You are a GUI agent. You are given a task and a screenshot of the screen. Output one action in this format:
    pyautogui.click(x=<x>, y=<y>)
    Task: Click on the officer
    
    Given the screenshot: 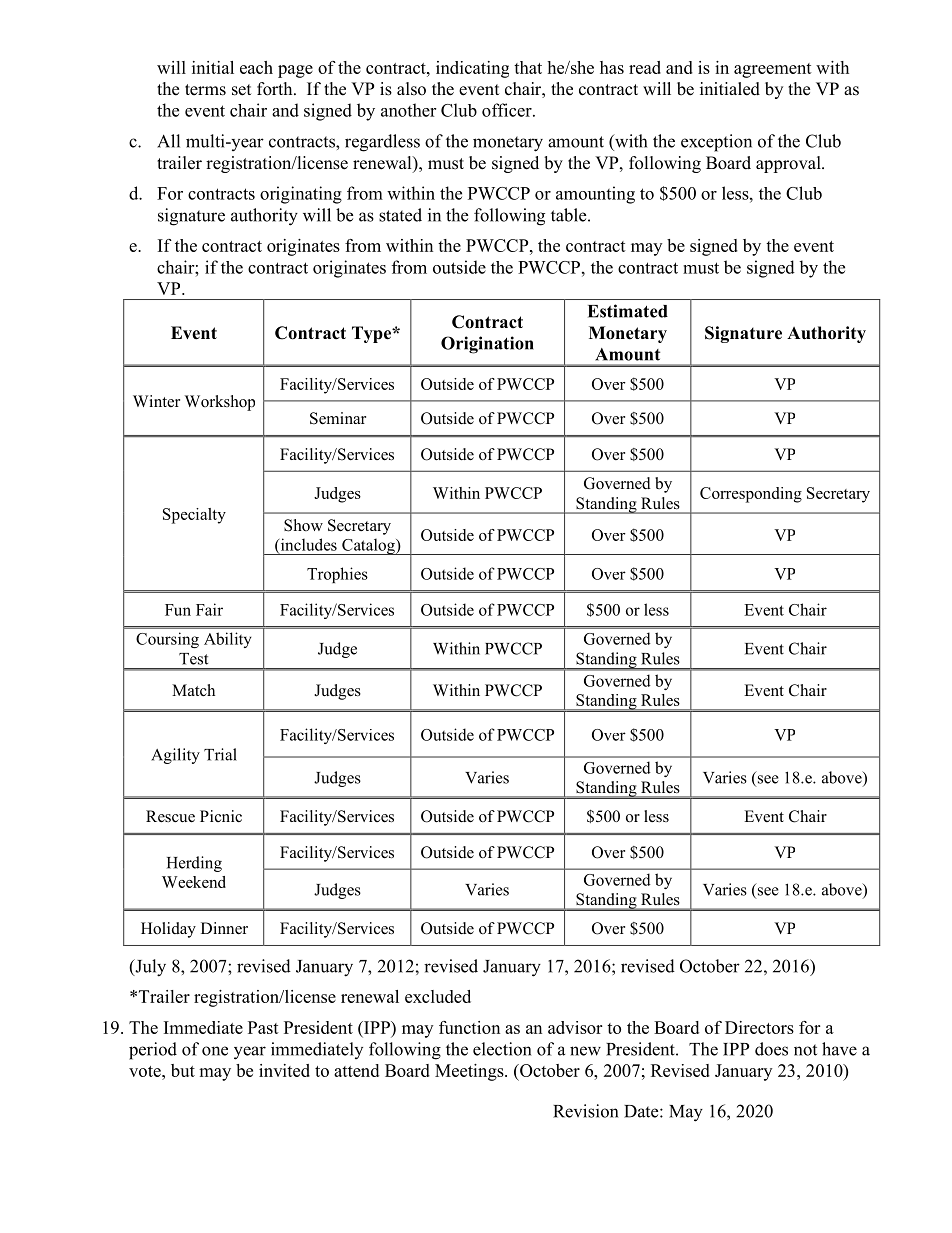 What is the action you would take?
    pyautogui.click(x=508, y=110)
